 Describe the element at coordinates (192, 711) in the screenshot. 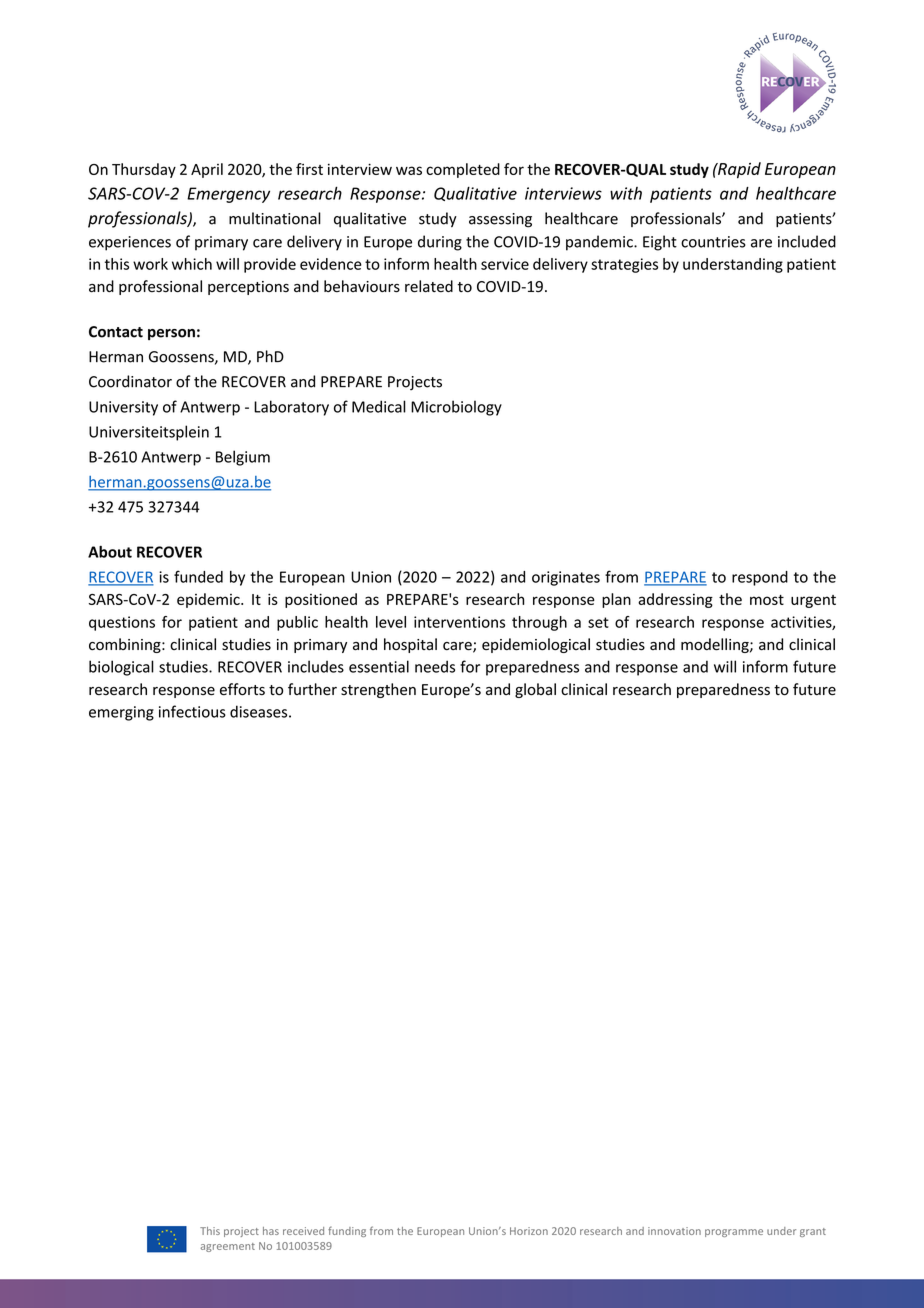

I see `infectious` at that location.
